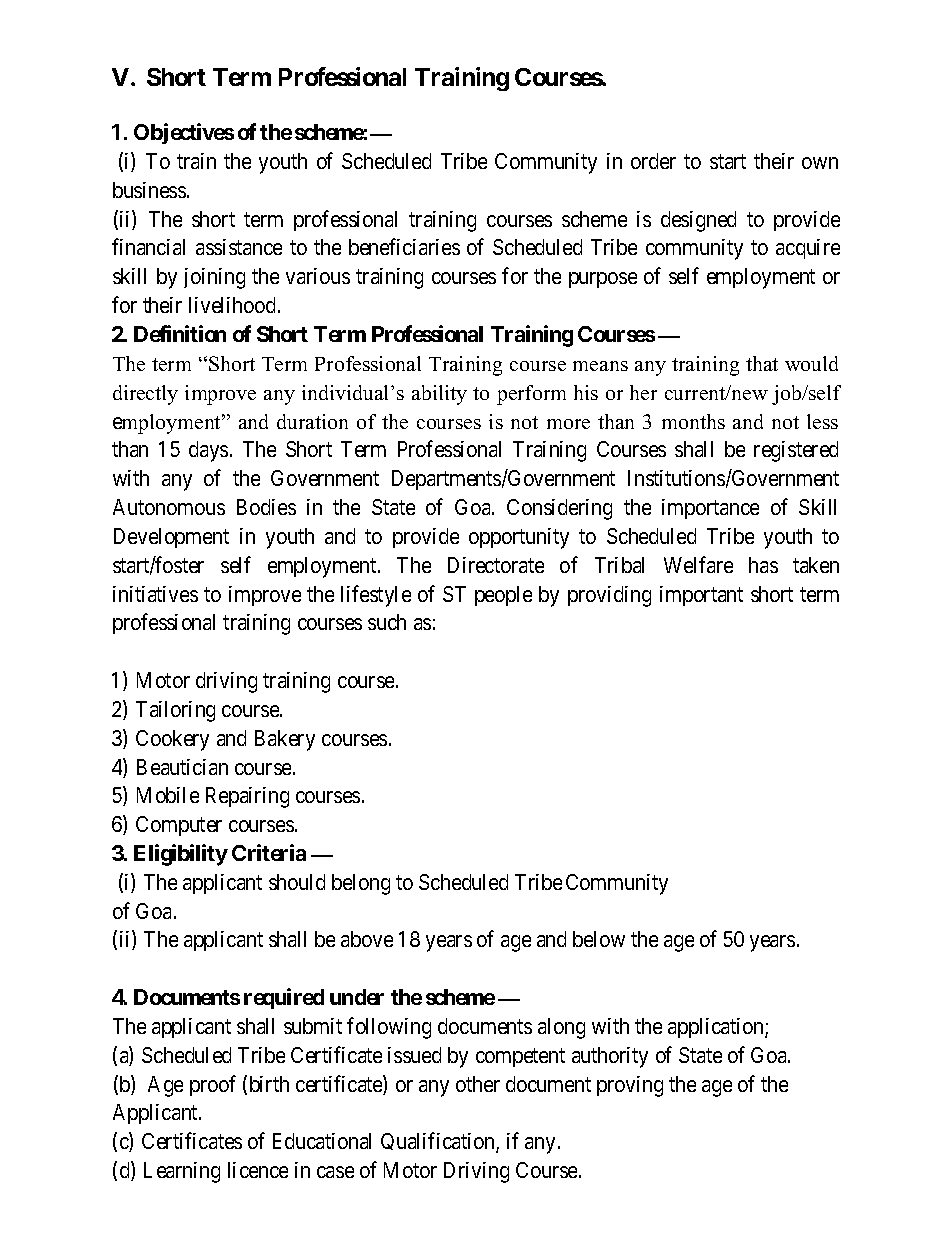  I want to click on designed, so click(698, 221).
